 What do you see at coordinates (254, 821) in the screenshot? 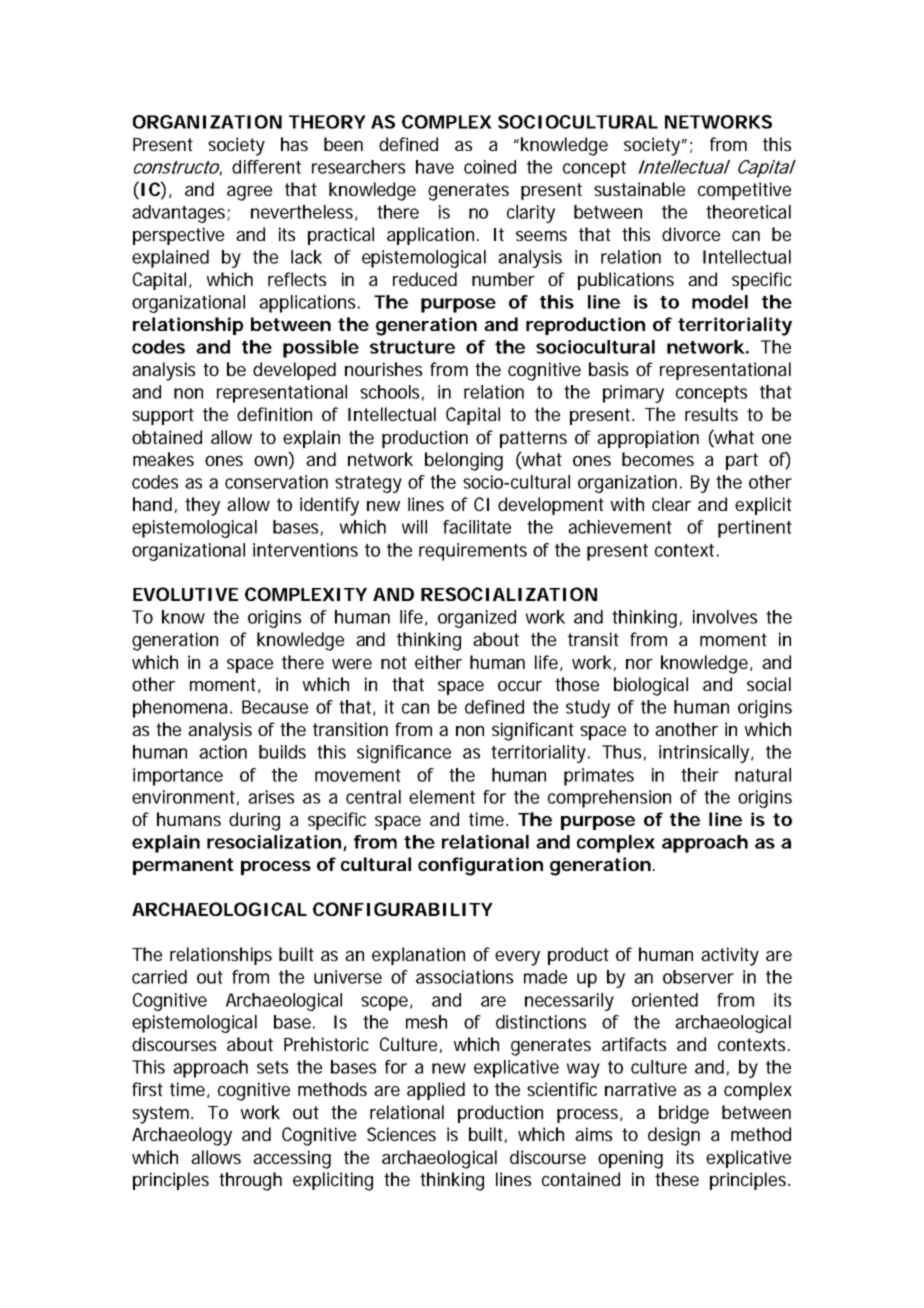
I see `during` at bounding box center [254, 821].
